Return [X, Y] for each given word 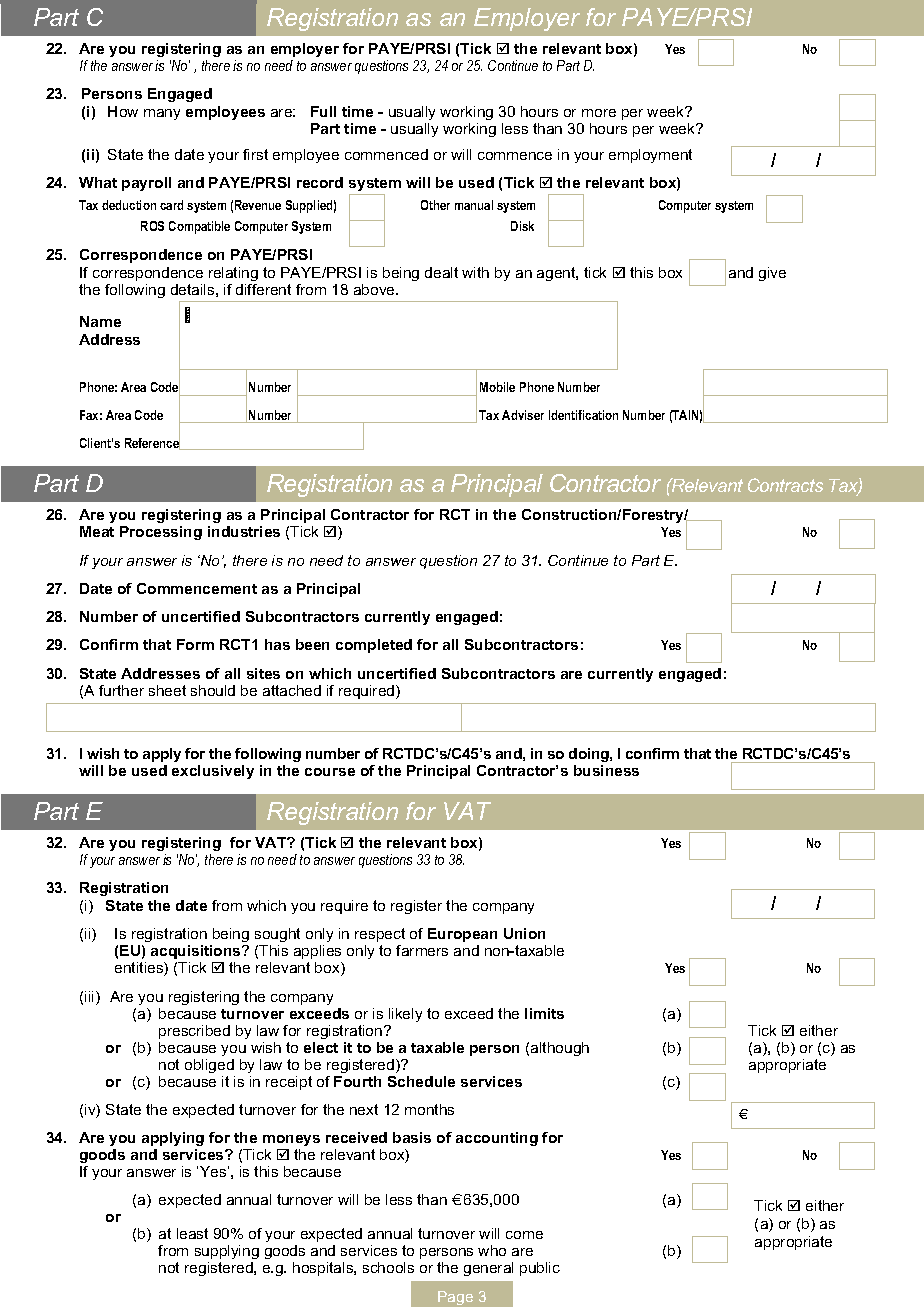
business [606, 770]
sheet [167, 690]
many [162, 114]
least [192, 1233]
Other [435, 205]
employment [650, 156]
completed [374, 646]
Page [456, 1299]
